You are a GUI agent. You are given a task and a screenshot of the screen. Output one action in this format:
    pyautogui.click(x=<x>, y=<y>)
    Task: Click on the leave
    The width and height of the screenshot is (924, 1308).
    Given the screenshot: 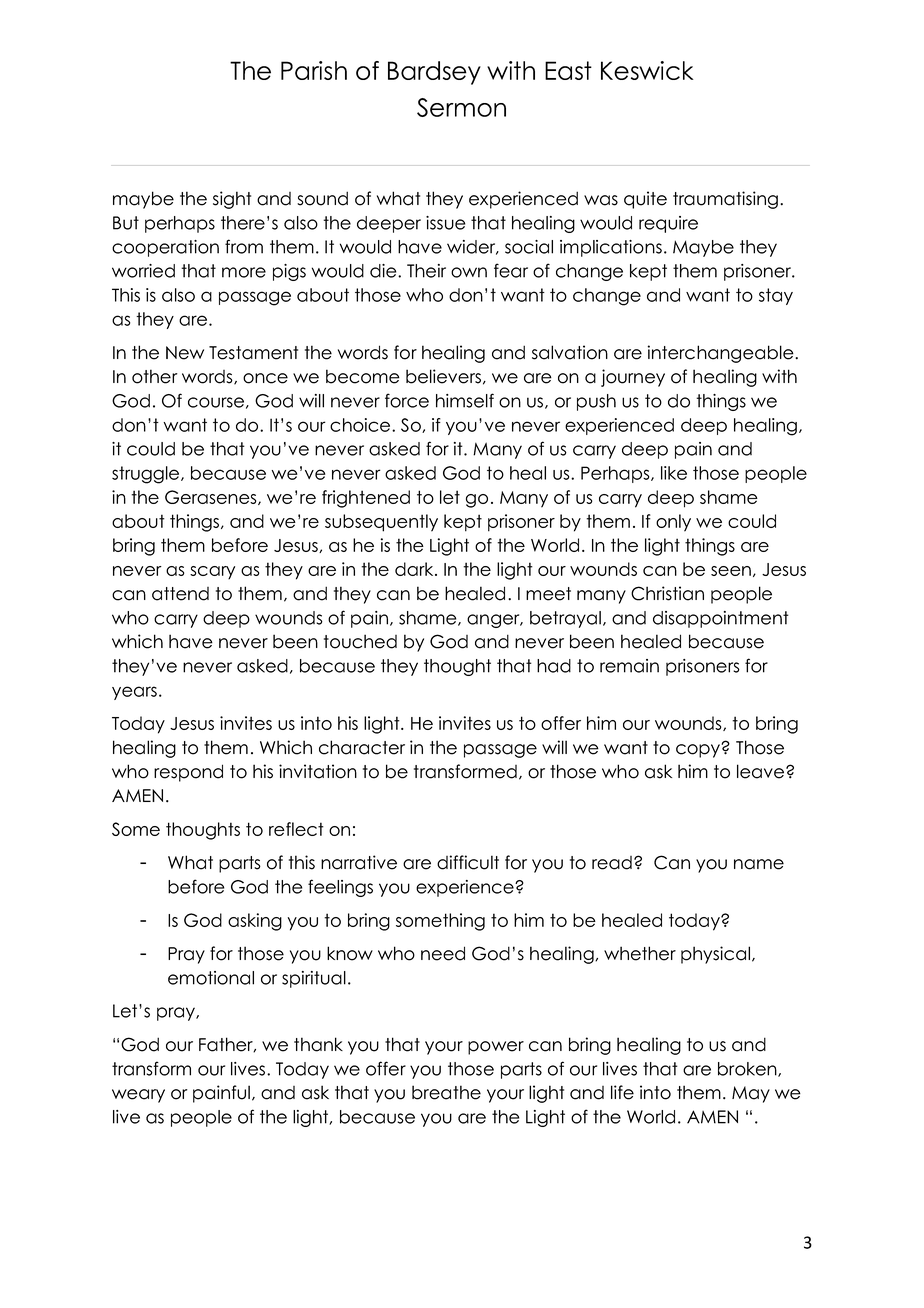 What is the action you would take?
    pyautogui.click(x=762, y=771)
